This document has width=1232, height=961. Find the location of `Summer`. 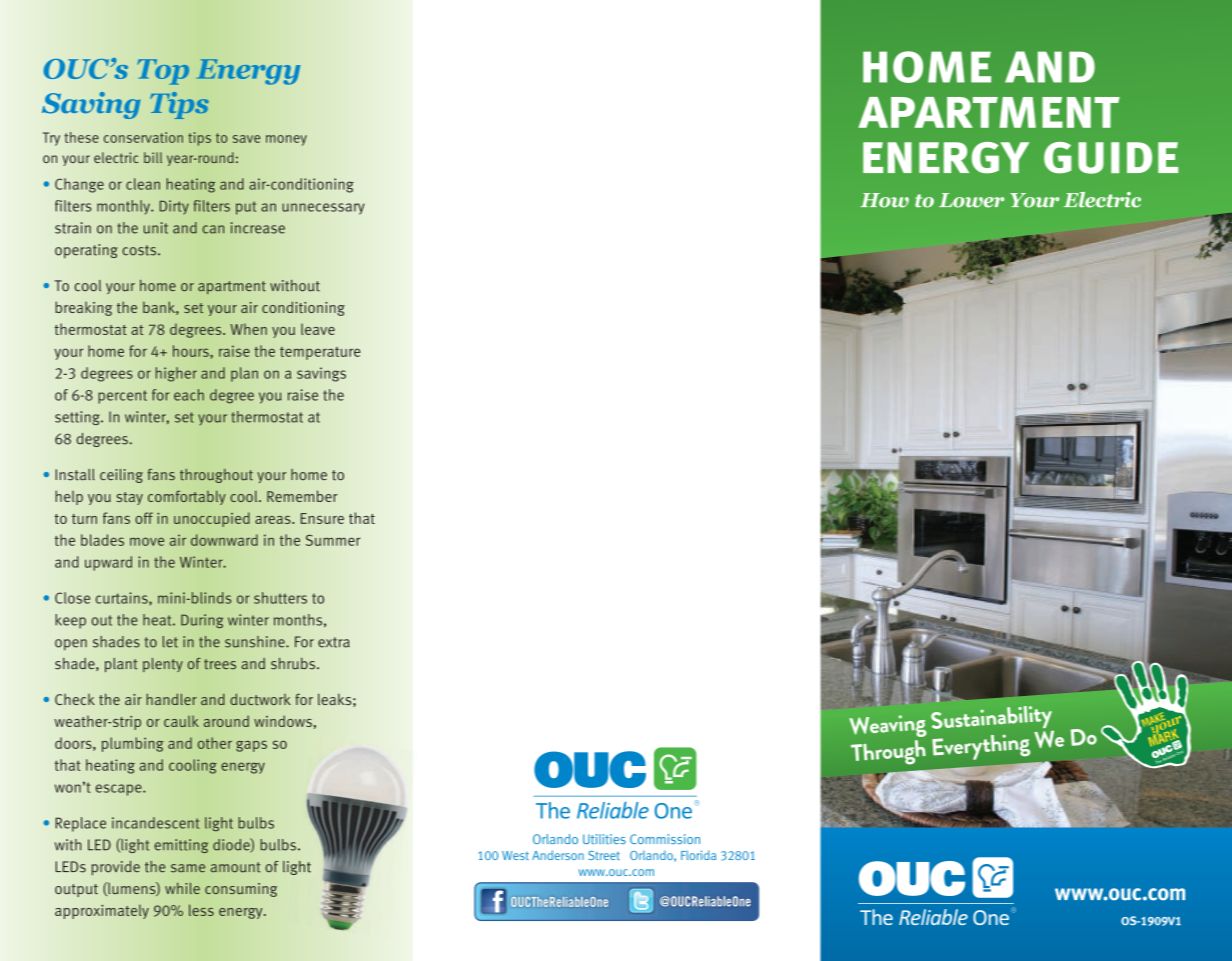

Summer is located at coordinates (333, 540).
